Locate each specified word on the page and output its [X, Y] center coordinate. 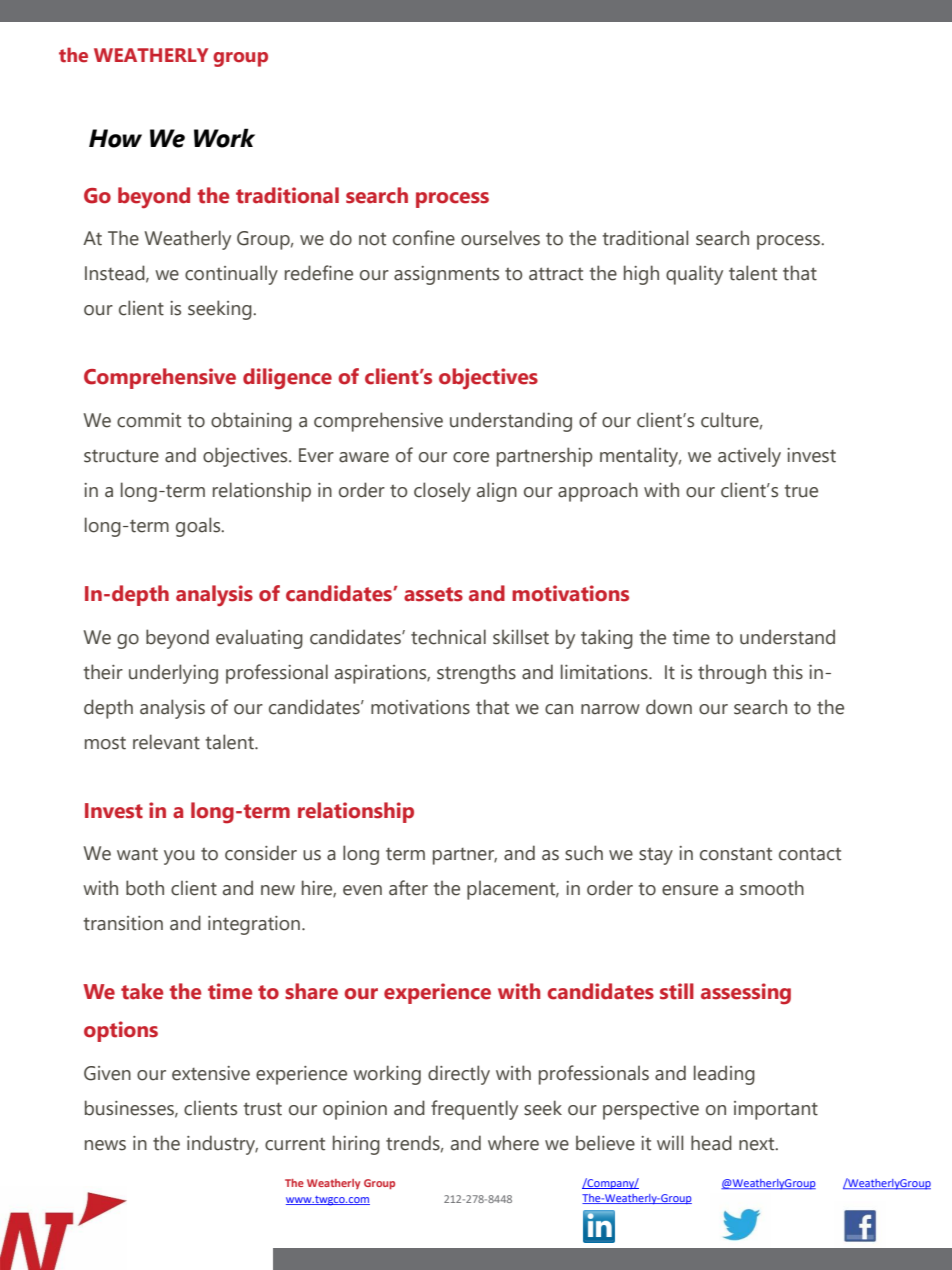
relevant [166, 742]
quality [694, 275]
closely [442, 492]
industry [222, 1145]
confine [424, 238]
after [408, 888]
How [115, 138]
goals [199, 527]
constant [736, 854]
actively [749, 457]
